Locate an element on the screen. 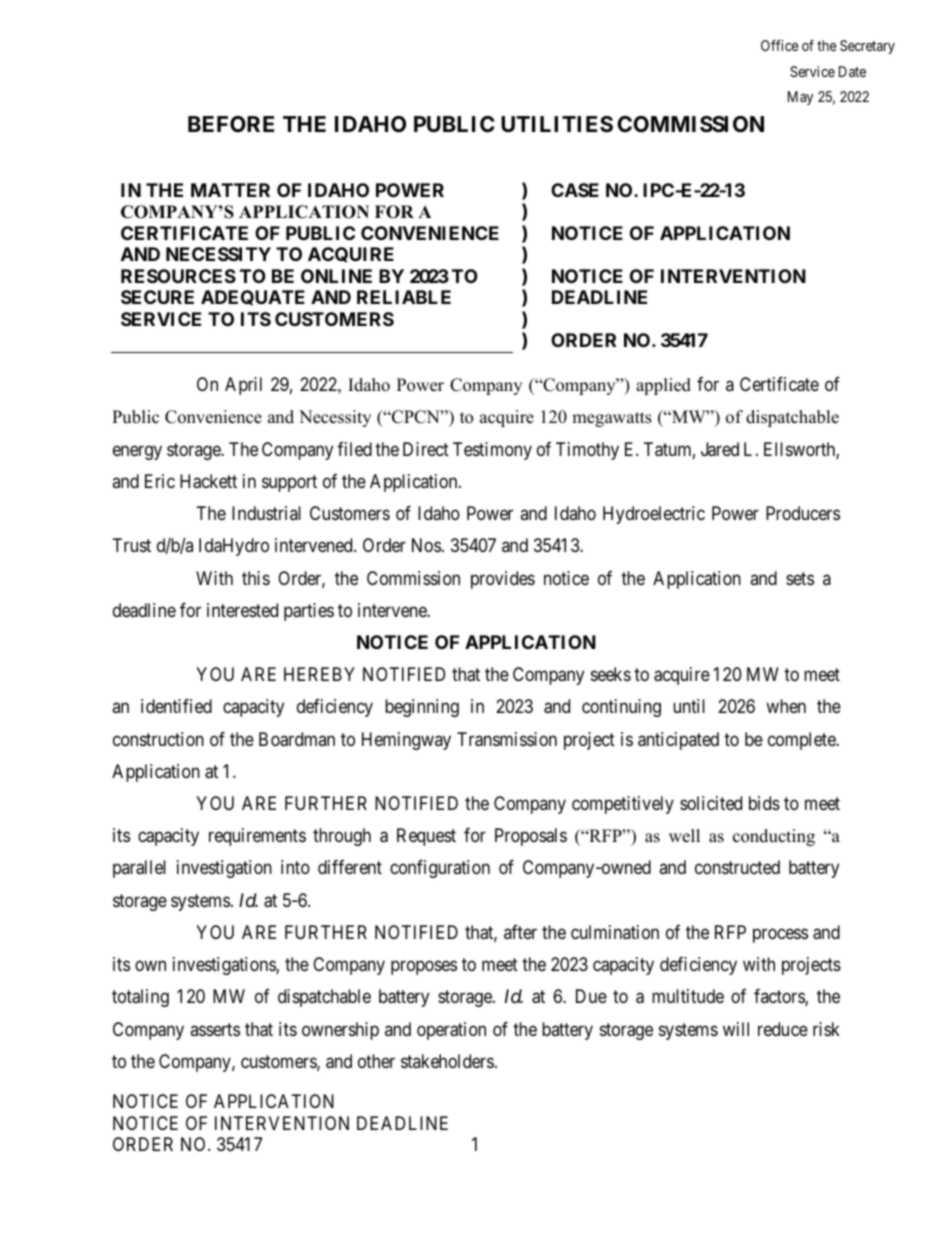  May is located at coordinates (800, 98).
